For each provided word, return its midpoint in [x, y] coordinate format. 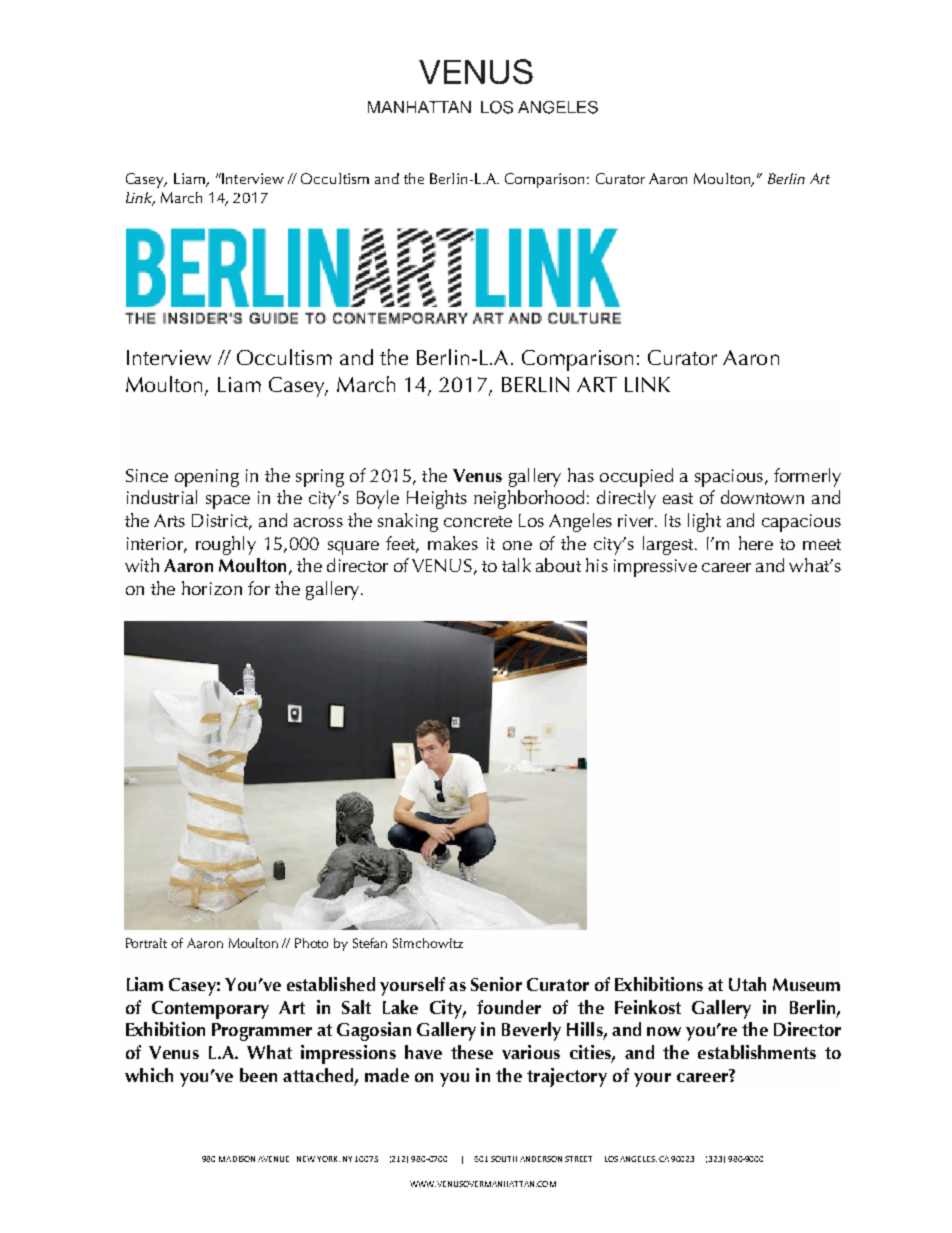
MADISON [237, 1159]
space [228, 502]
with [142, 565]
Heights [437, 499]
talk [516, 565]
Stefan [370, 943]
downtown [762, 497]
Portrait [146, 943]
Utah [747, 984]
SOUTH [504, 1159]
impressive [655, 568]
